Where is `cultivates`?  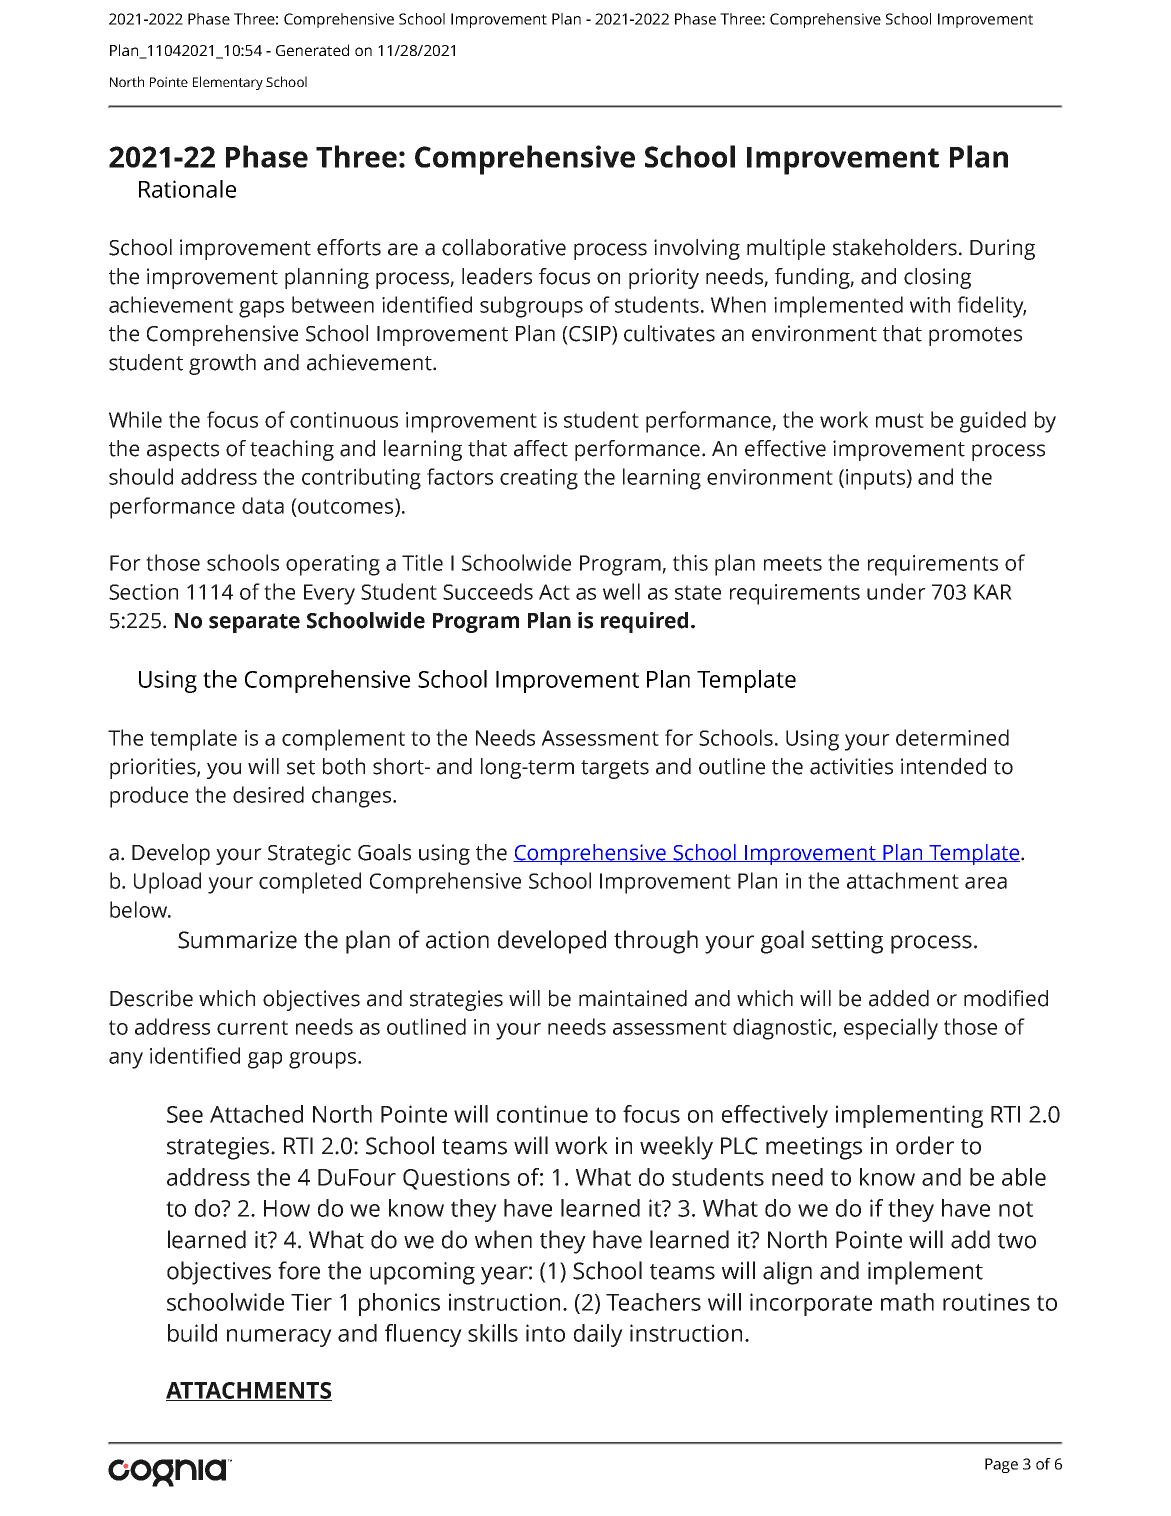 cultivates is located at coordinates (669, 333).
